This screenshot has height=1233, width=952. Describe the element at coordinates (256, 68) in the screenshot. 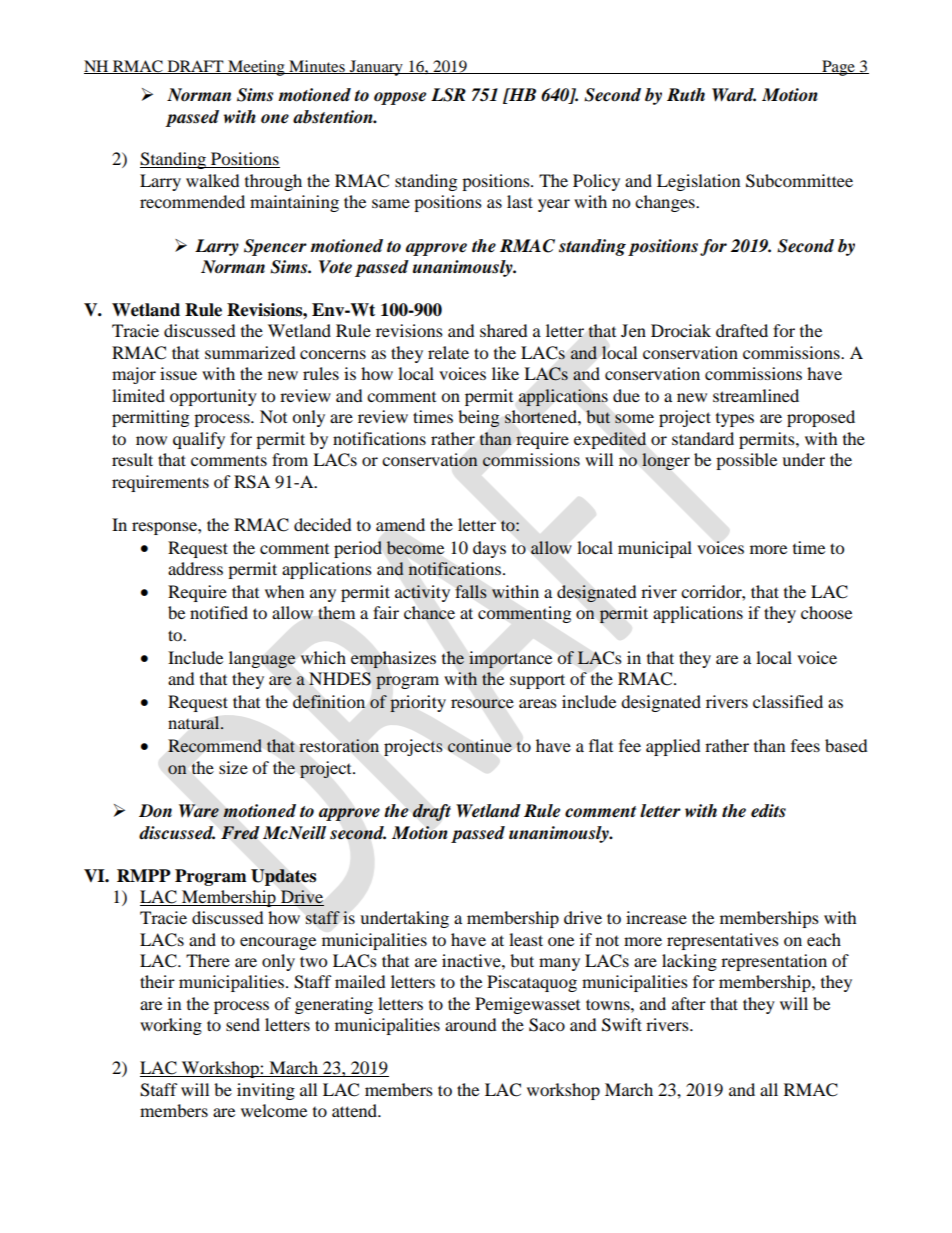

I see `Meeting` at that location.
